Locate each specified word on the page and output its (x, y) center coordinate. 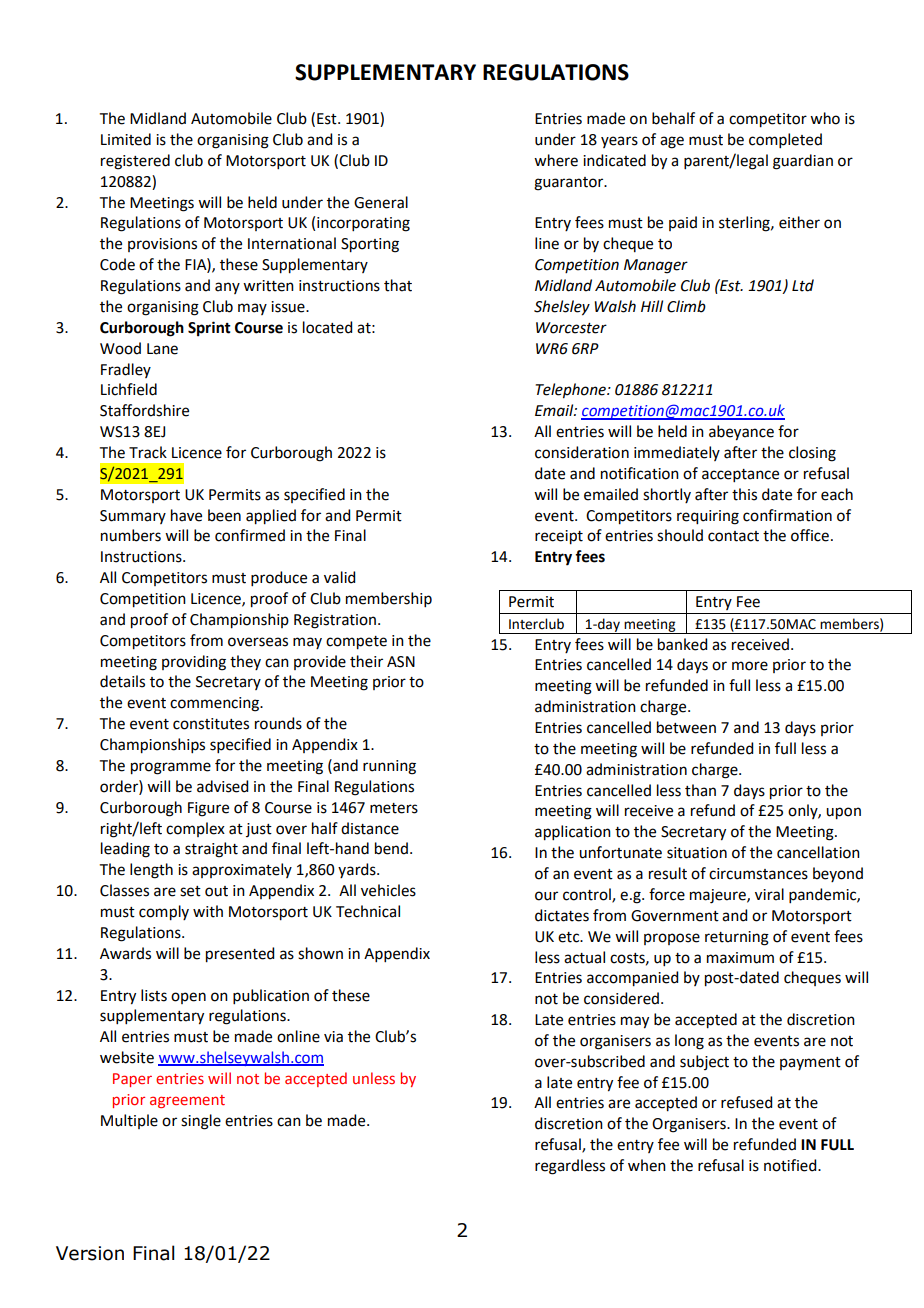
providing (194, 663)
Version (90, 1253)
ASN (401, 662)
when (647, 1165)
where (556, 160)
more (750, 666)
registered (135, 162)
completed (785, 140)
